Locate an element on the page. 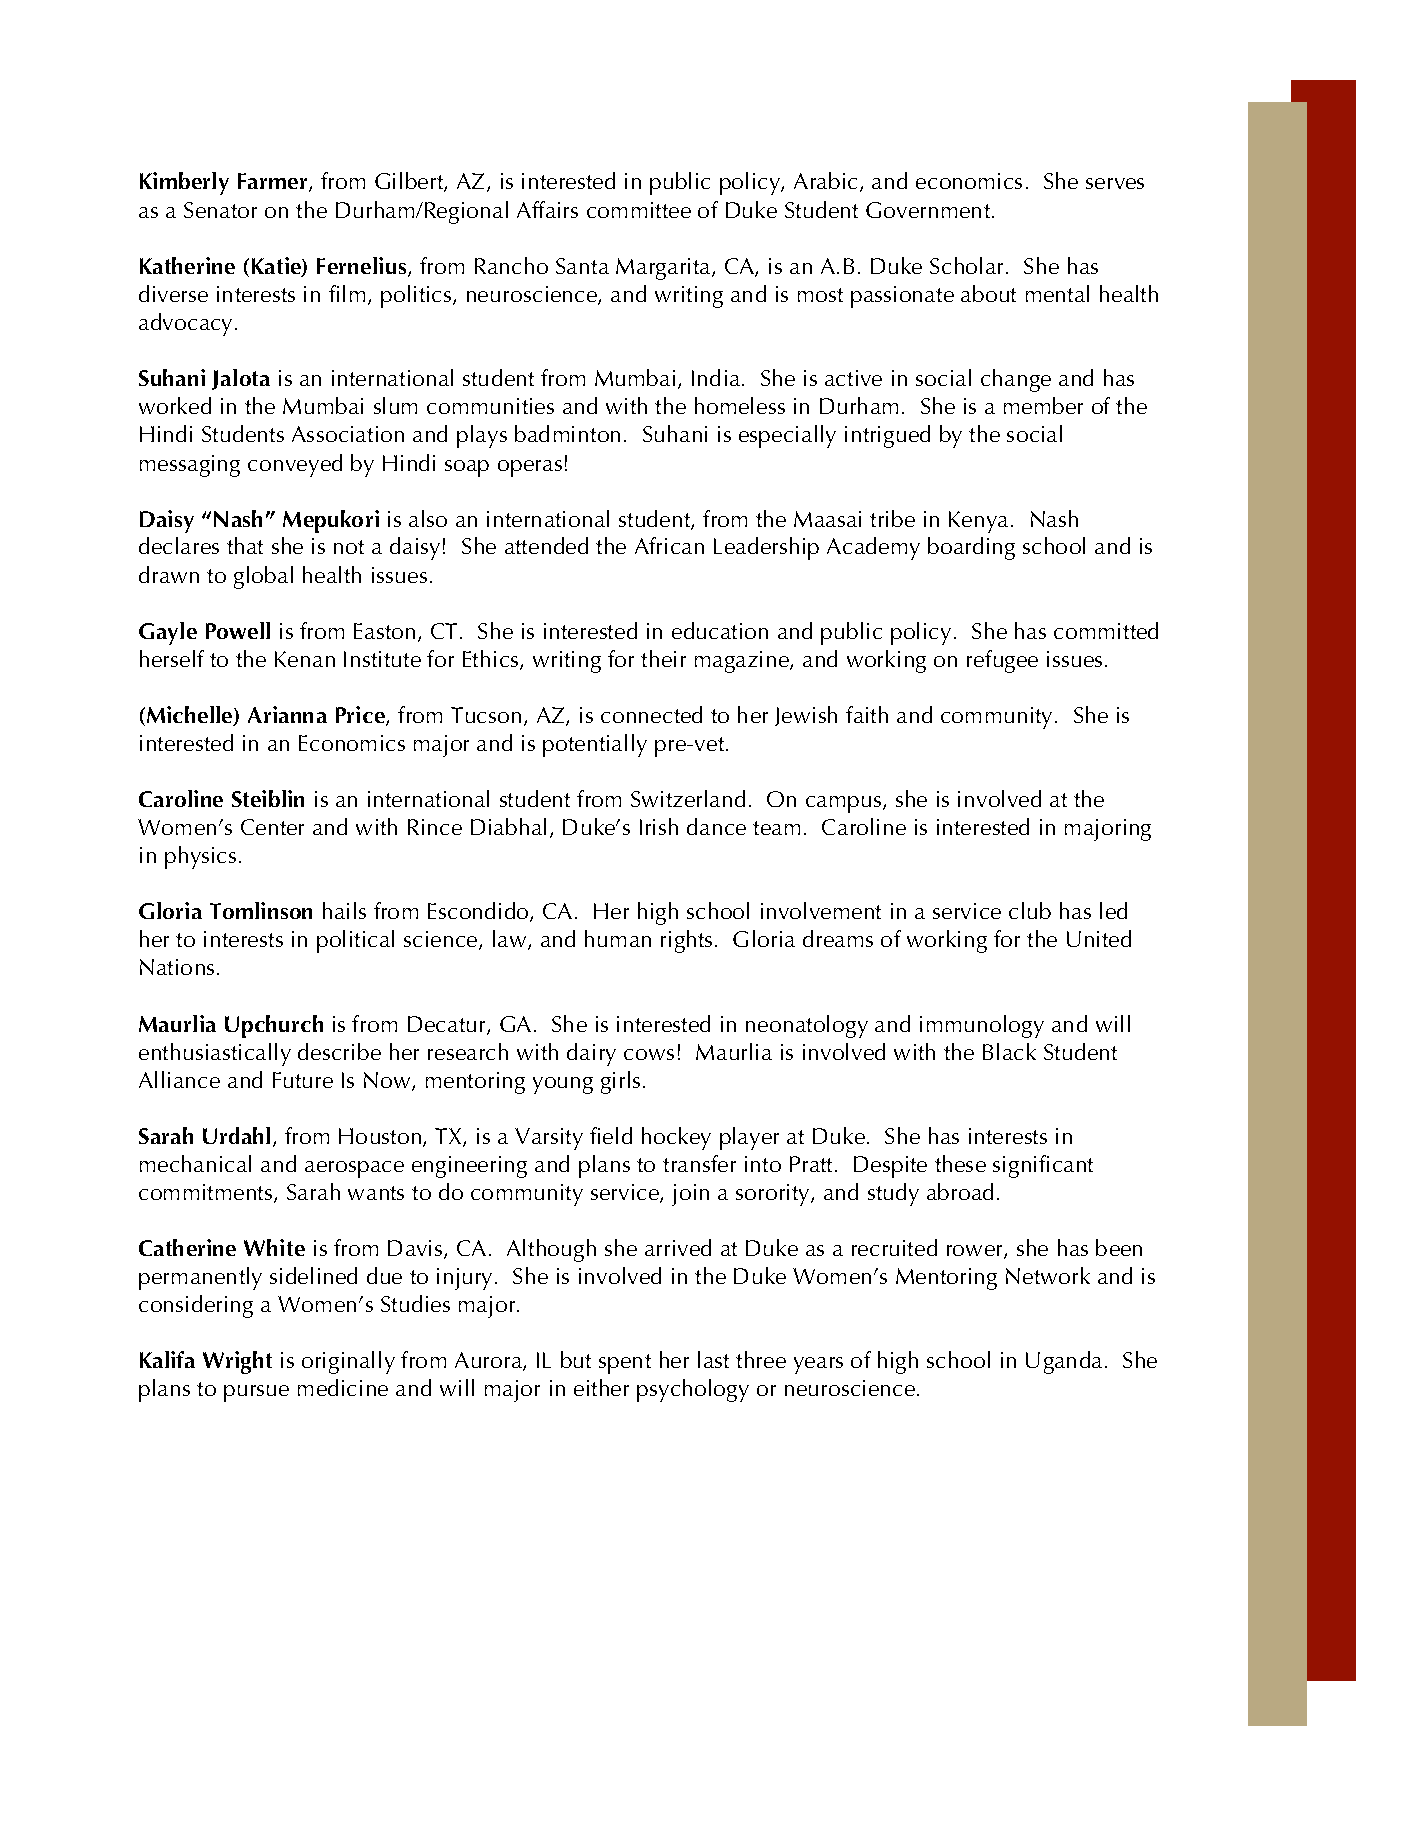 The height and width of the image is (1833, 1417). spent is located at coordinates (625, 1364).
